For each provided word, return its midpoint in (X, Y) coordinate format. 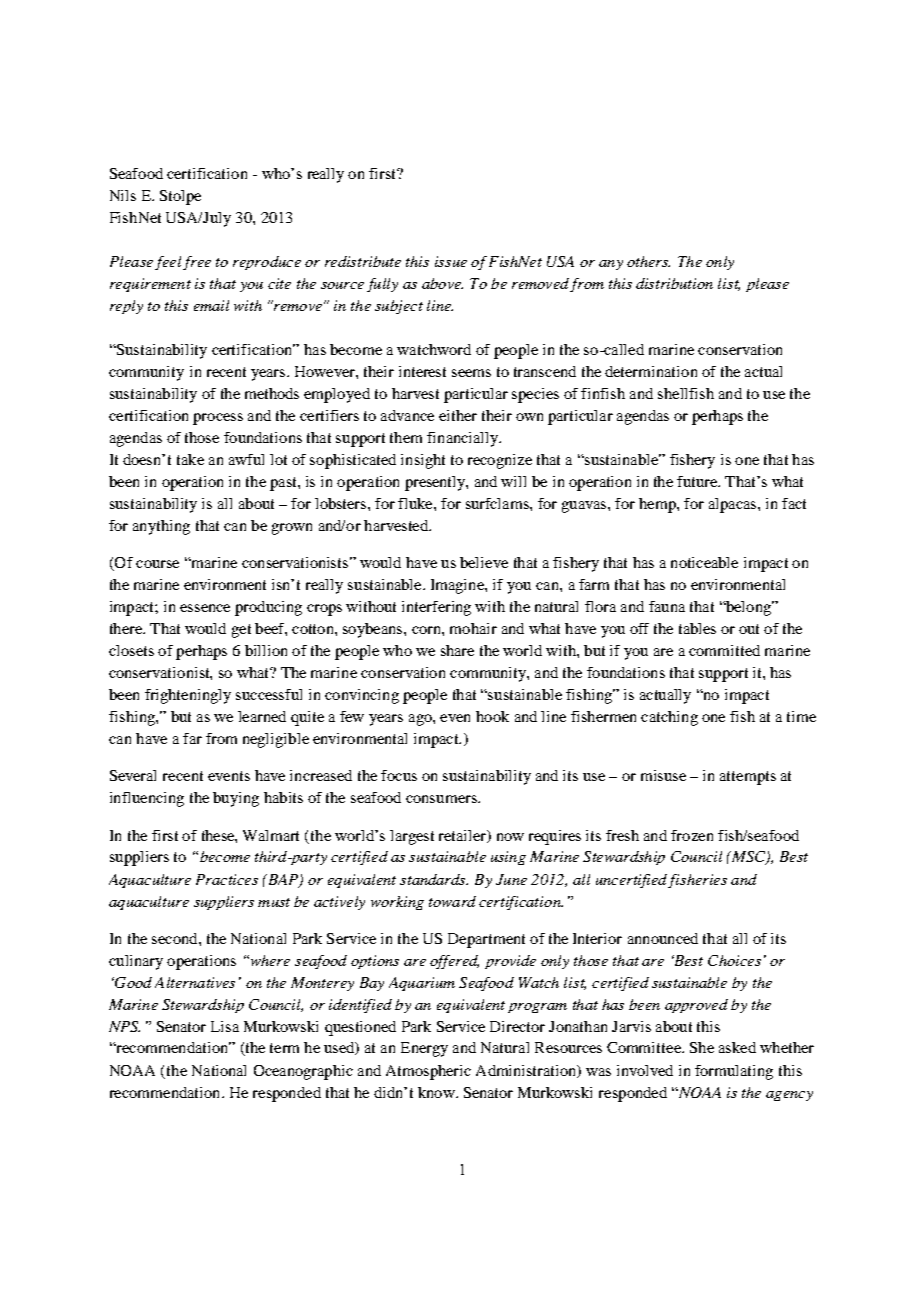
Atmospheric (428, 1072)
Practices (227, 879)
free (197, 263)
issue (451, 261)
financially (463, 439)
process (218, 419)
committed (724, 650)
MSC (748, 858)
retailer (463, 836)
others (648, 261)
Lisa (225, 1026)
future (698, 481)
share (457, 650)
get (241, 631)
